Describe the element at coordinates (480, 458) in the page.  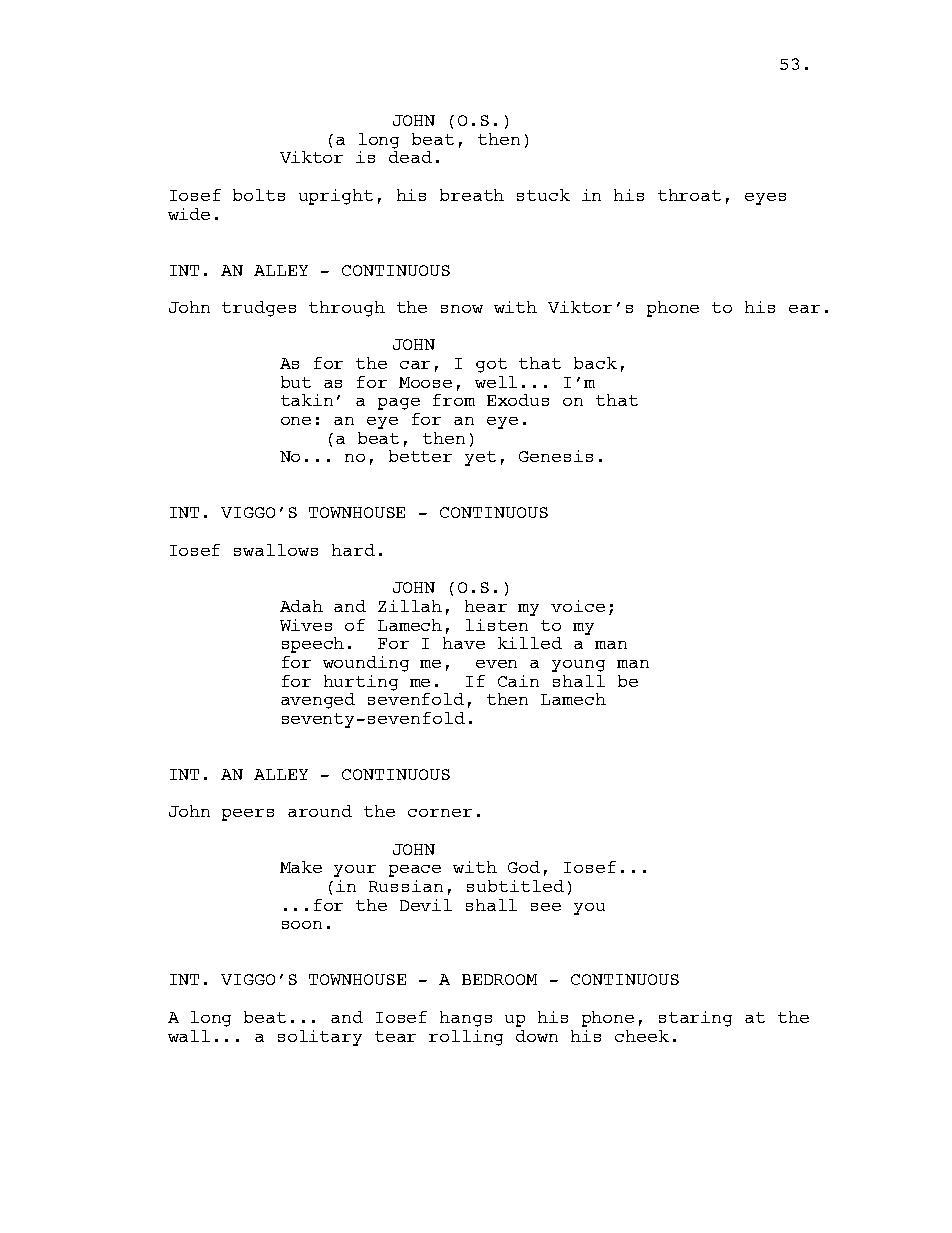
I see `yet` at that location.
